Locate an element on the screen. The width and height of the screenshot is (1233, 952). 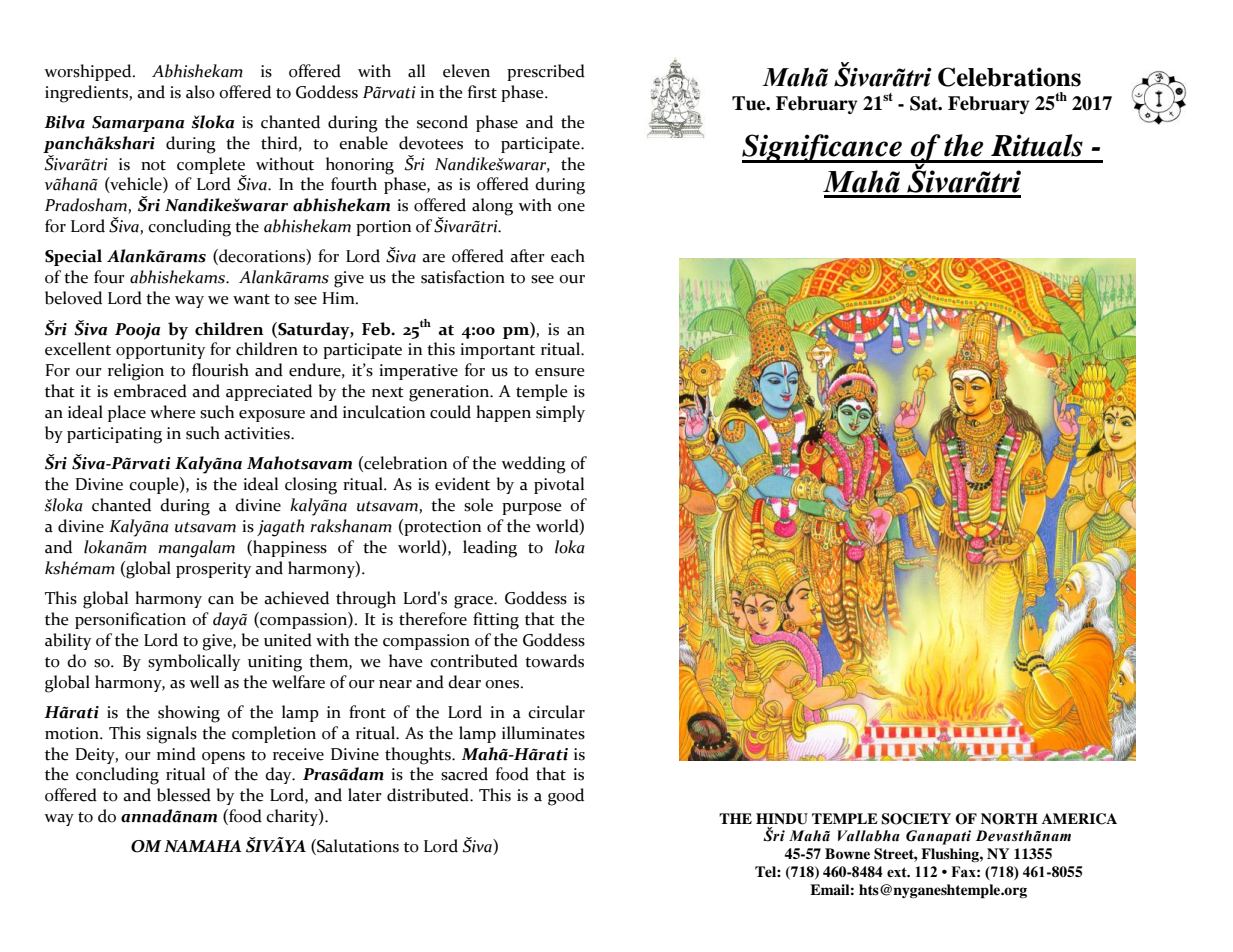
wedding is located at coordinates (533, 465).
